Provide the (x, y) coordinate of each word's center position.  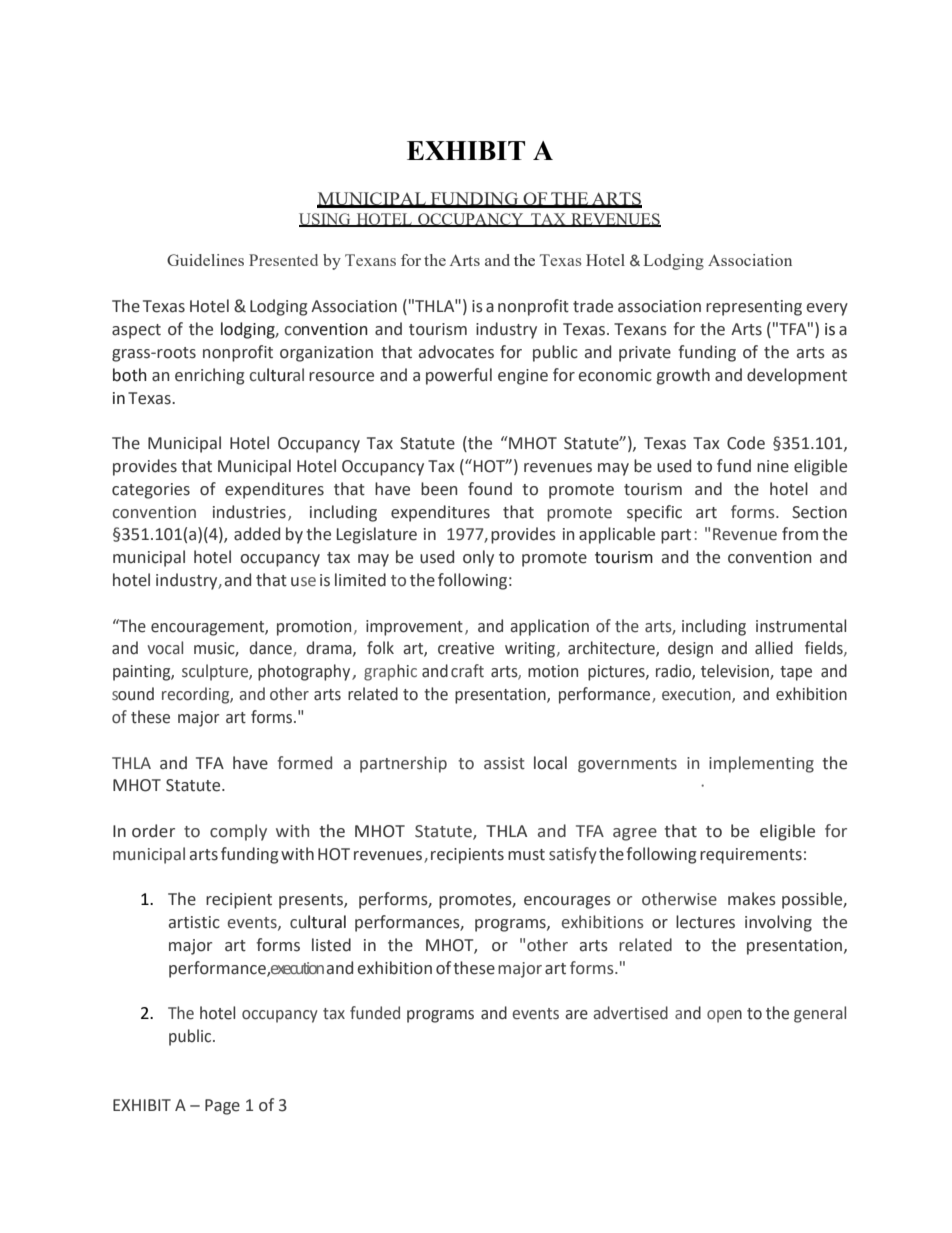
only (478, 558)
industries (249, 512)
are (576, 1015)
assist (504, 763)
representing (754, 308)
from (800, 534)
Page (222, 1107)
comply (238, 832)
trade (593, 306)
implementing (761, 764)
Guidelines (205, 260)
